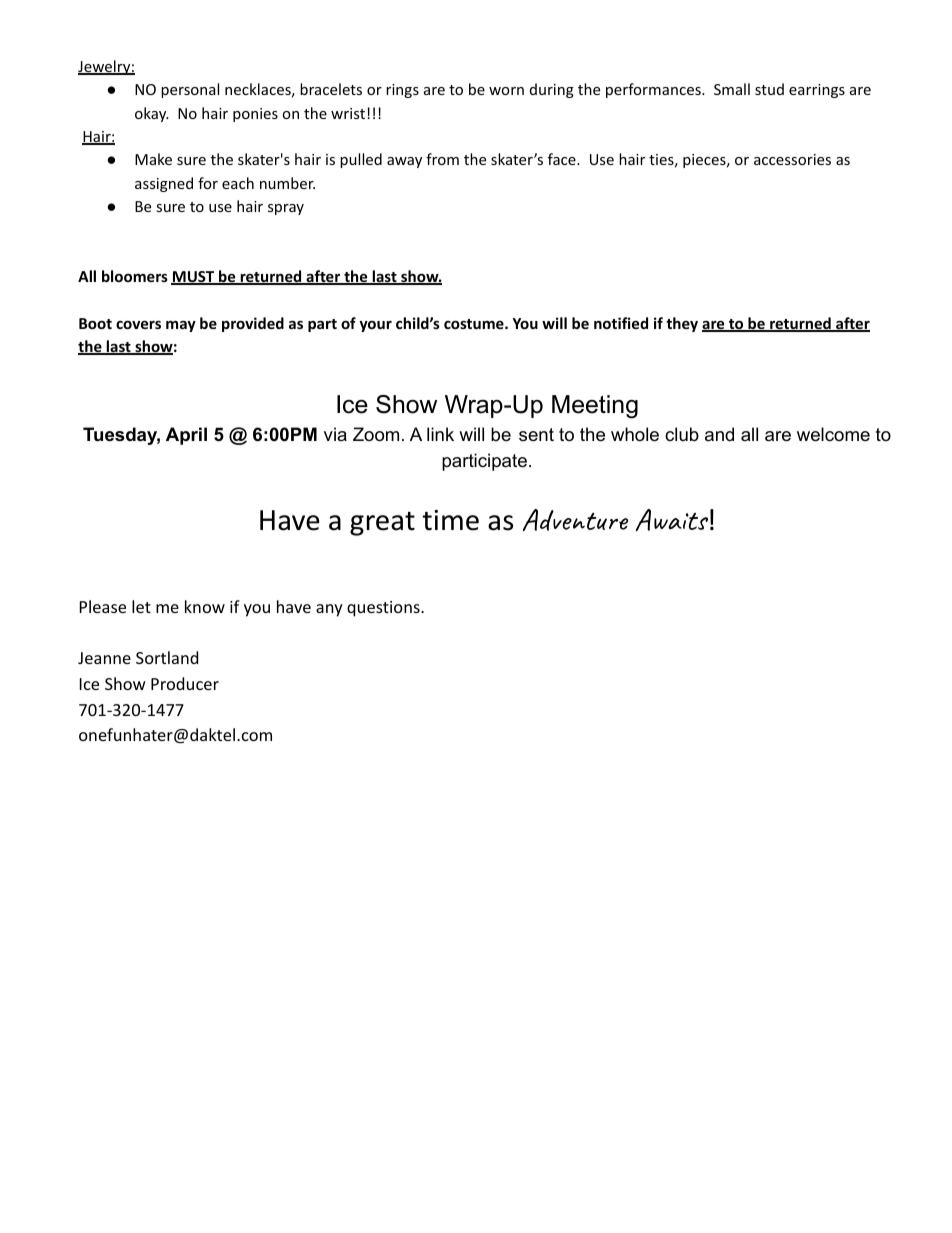 This screenshot has height=1233, width=952. I want to click on okay, so click(152, 114).
